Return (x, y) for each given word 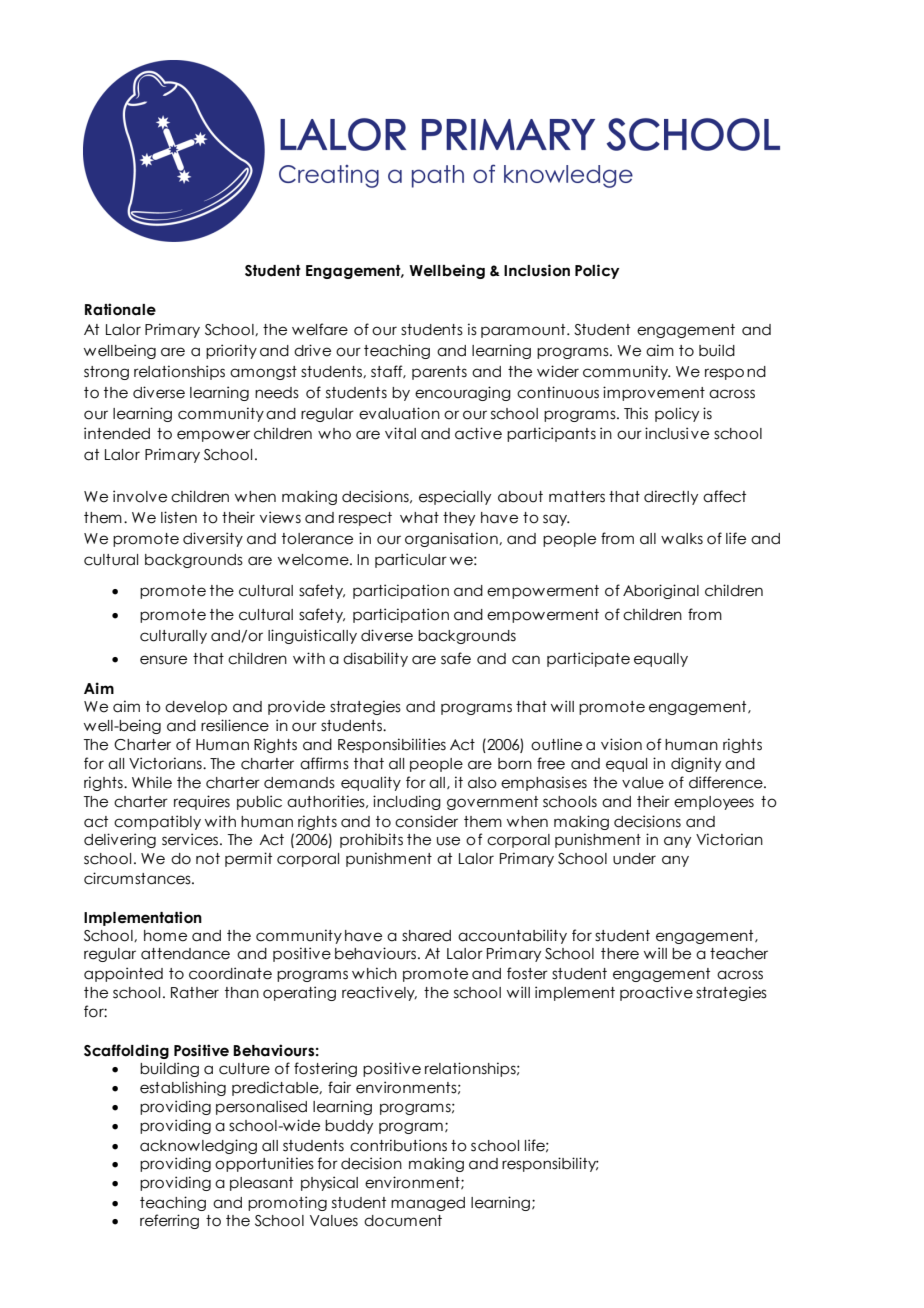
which (374, 973)
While (152, 782)
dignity (696, 764)
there (620, 954)
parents (439, 373)
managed (428, 1204)
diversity (213, 539)
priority (231, 351)
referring (169, 1221)
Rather (195, 993)
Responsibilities (392, 745)
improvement (654, 393)
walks (682, 539)
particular (411, 560)
